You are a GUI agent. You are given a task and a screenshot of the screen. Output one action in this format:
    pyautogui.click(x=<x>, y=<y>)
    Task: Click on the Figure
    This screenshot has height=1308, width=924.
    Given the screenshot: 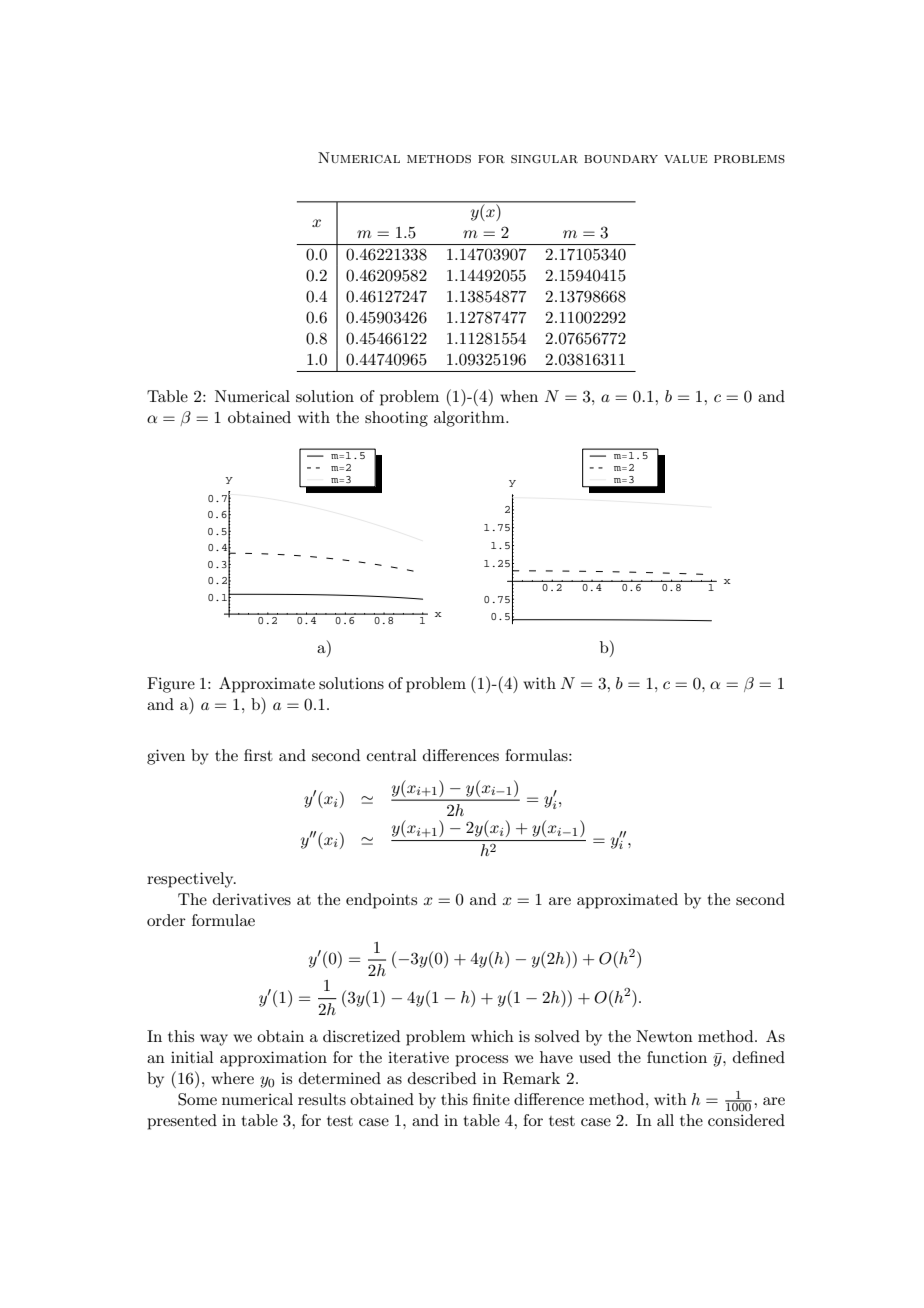 What is the action you would take?
    pyautogui.click(x=171, y=685)
